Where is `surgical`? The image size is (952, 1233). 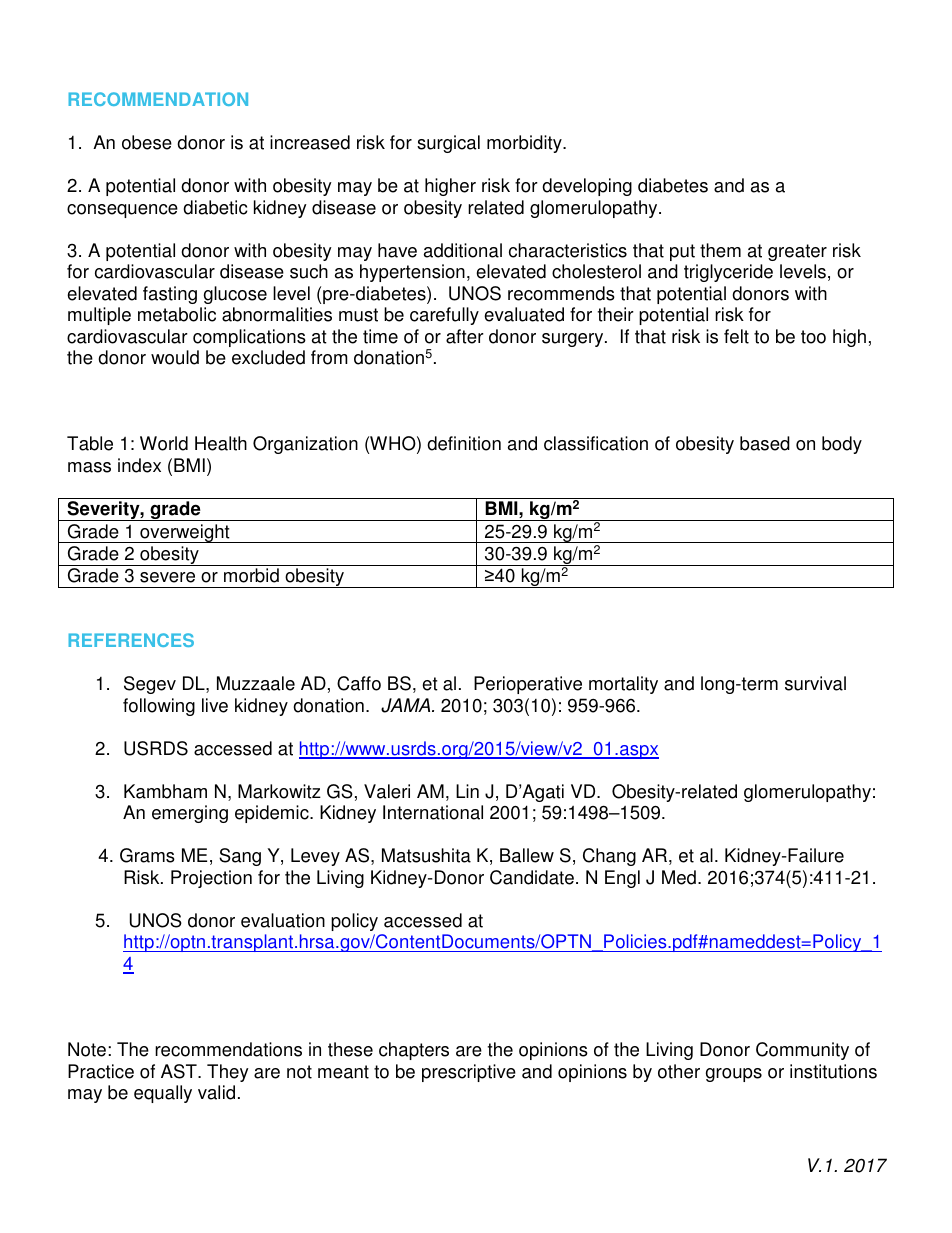
surgical is located at coordinates (448, 144).
